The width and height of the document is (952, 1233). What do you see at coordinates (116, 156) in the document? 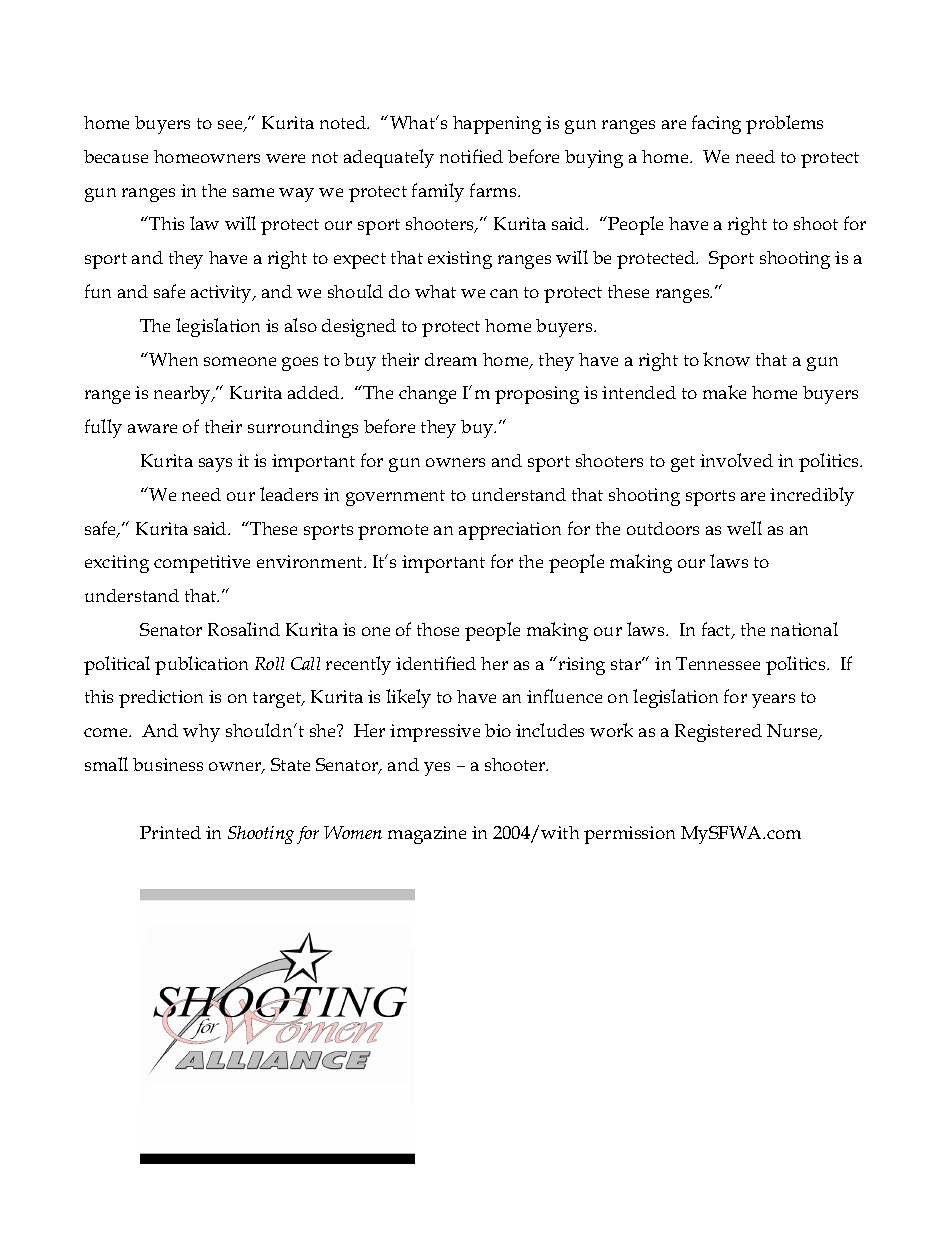
I see `because` at bounding box center [116, 156].
